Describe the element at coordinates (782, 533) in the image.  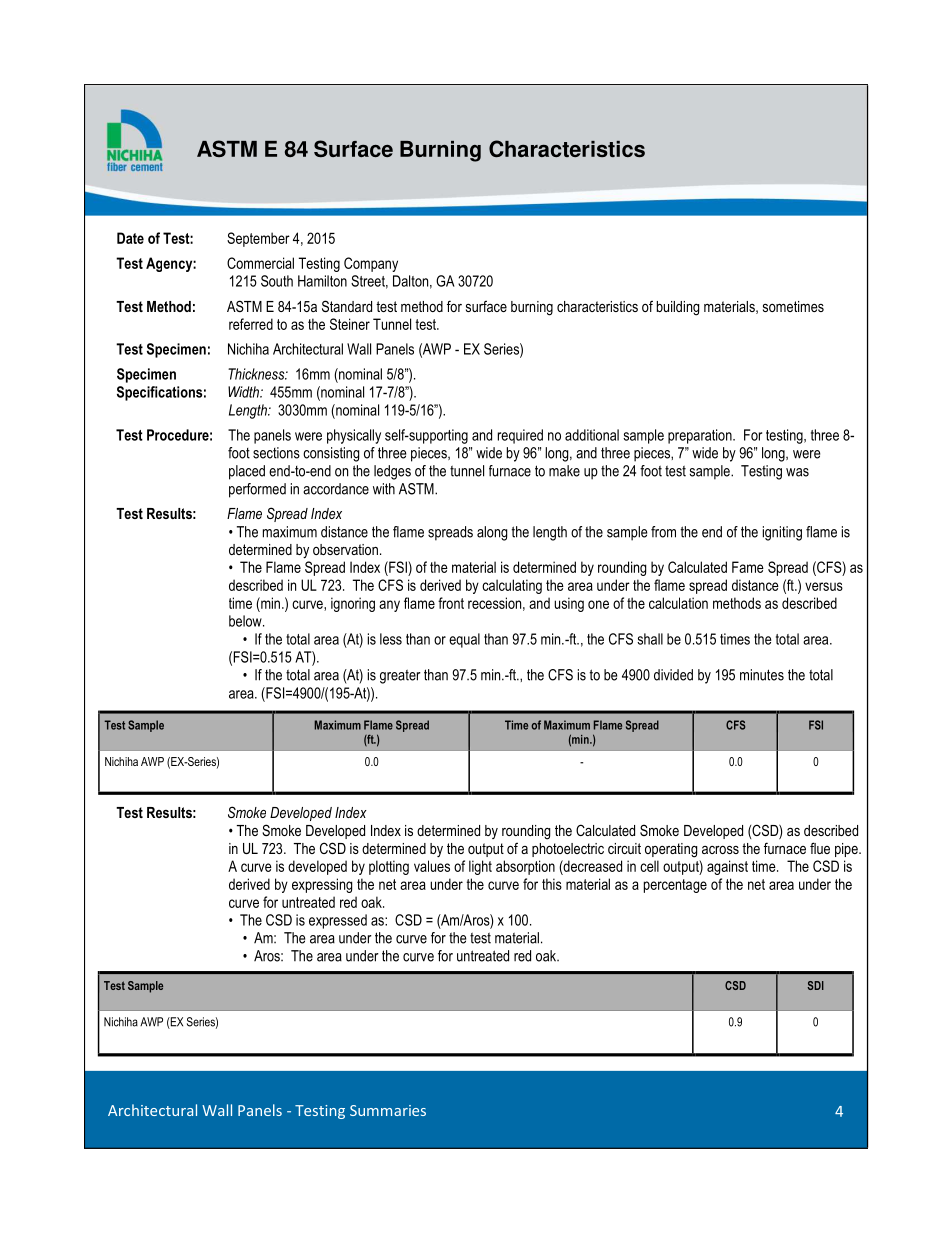
I see `igniting` at that location.
